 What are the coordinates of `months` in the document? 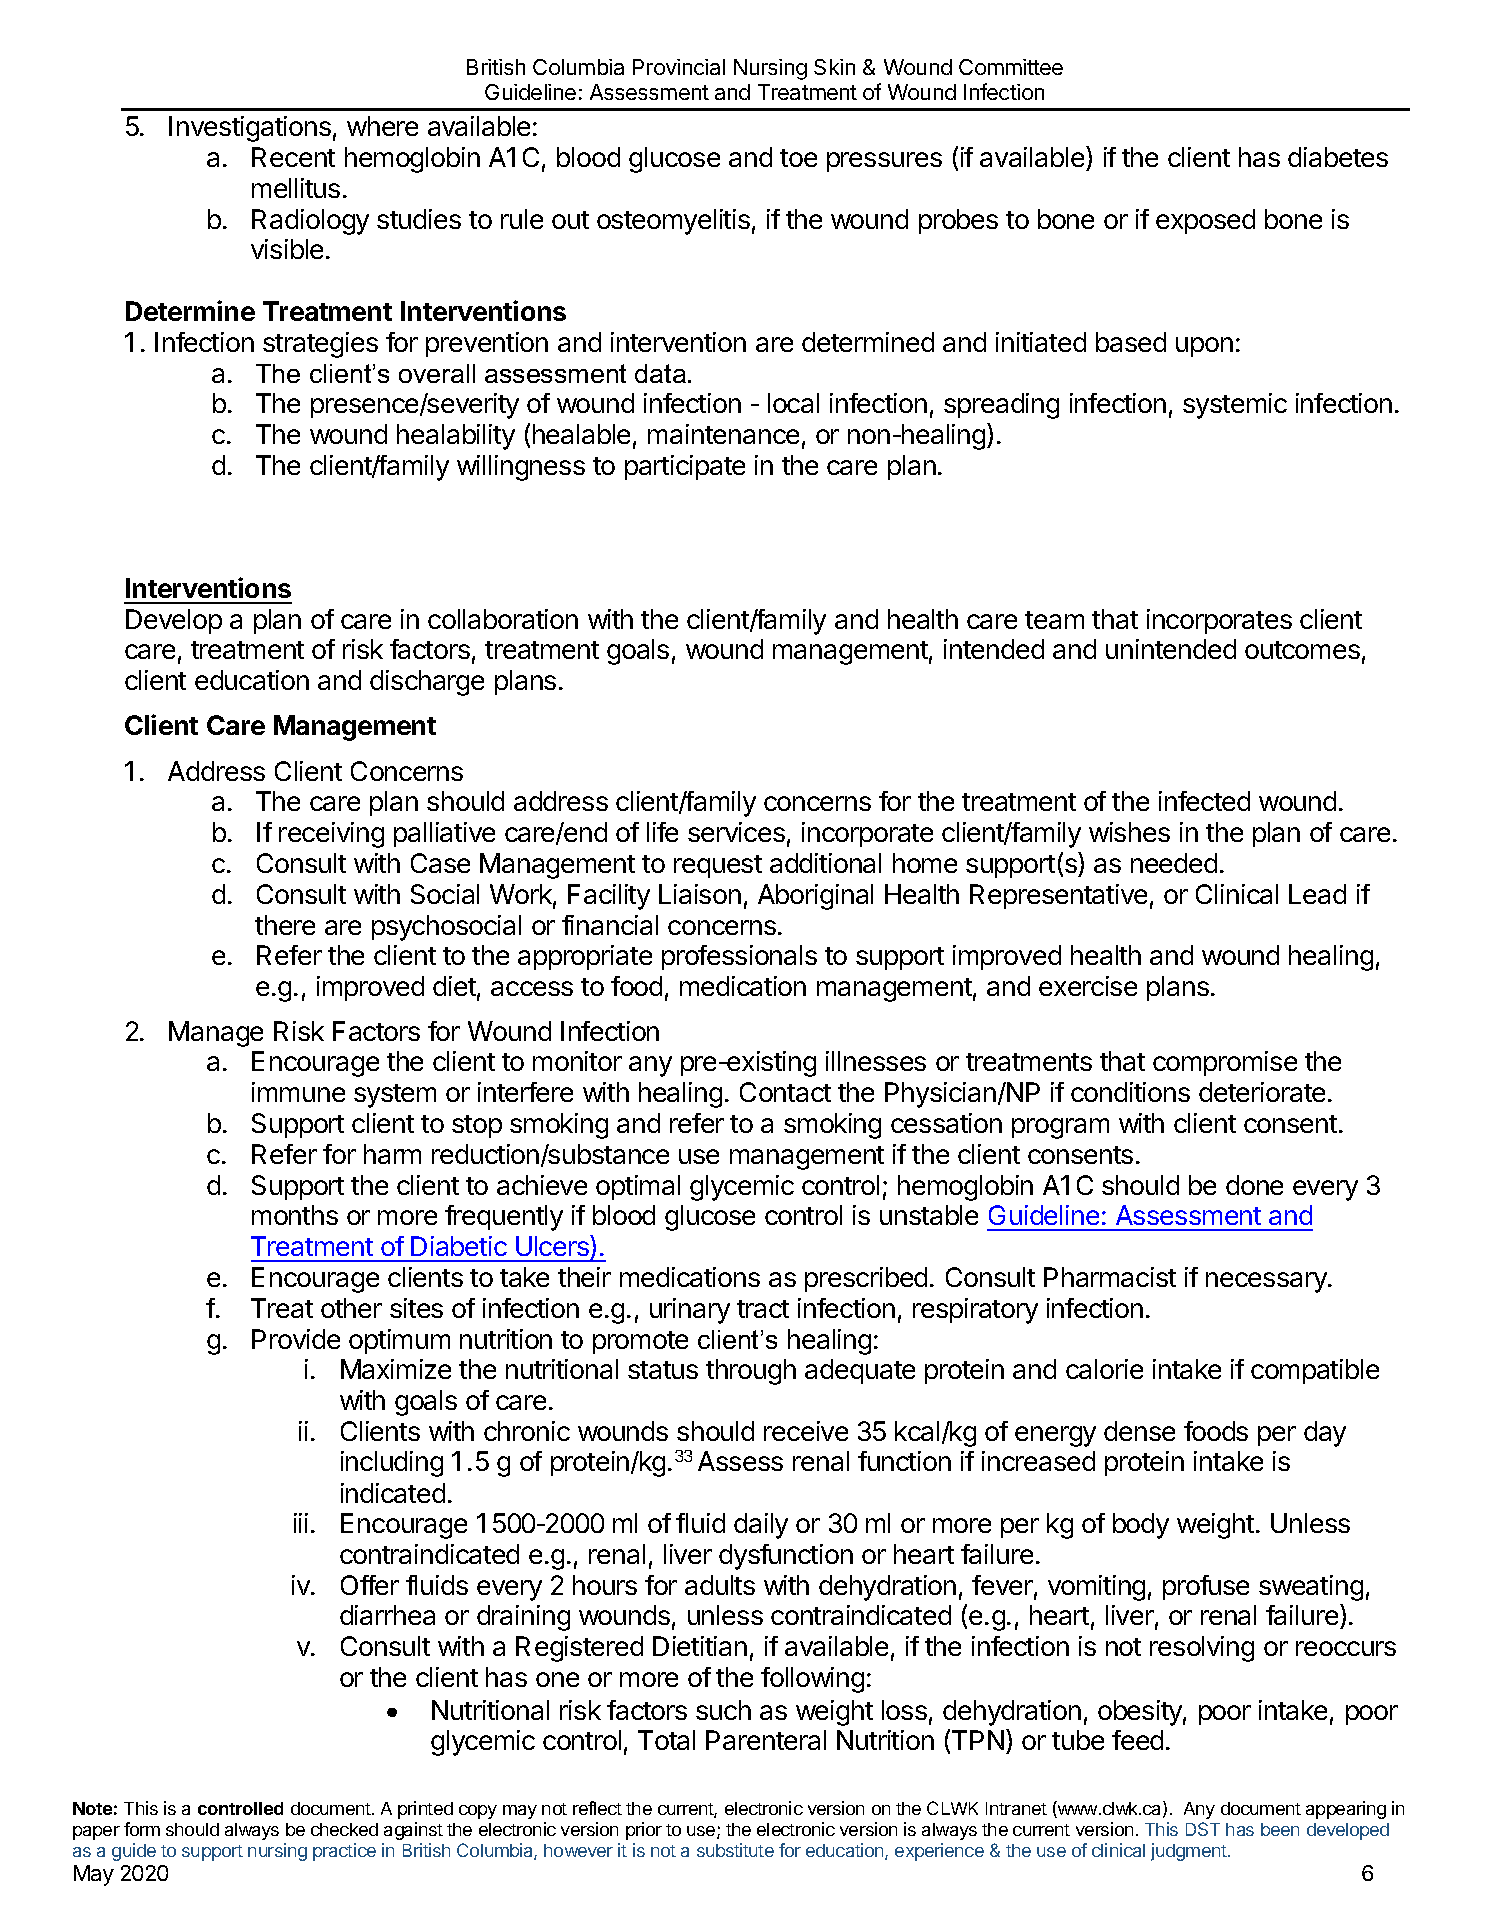 It's located at (295, 1215).
